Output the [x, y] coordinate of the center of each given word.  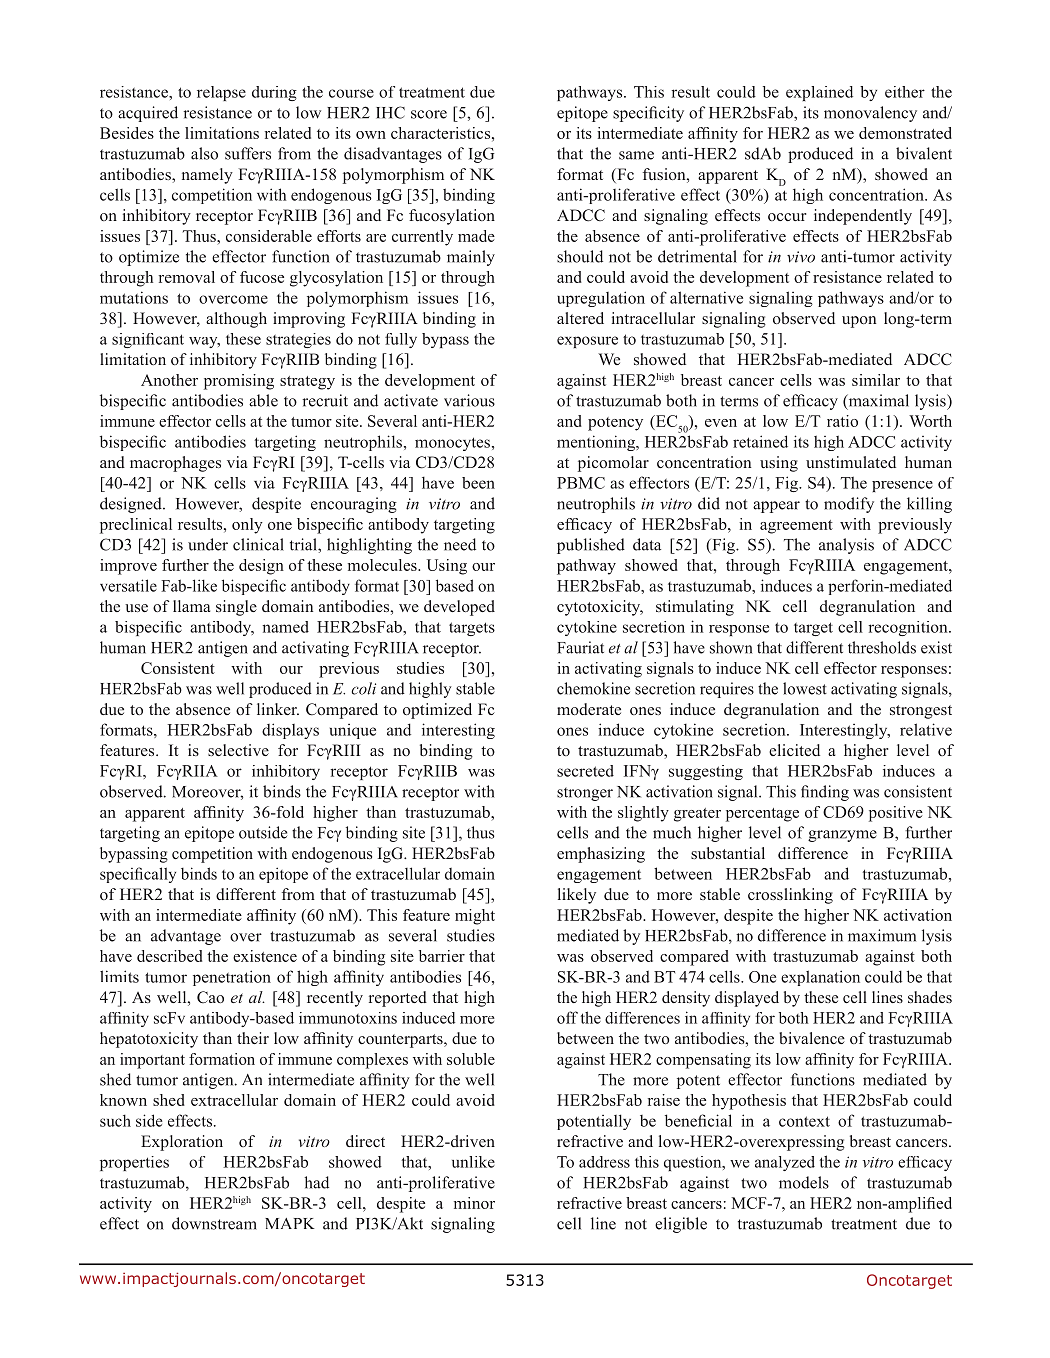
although [236, 320]
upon [859, 322]
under [208, 544]
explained [819, 93]
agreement [796, 527]
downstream [214, 1223]
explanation [820, 978]
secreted [585, 771]
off [567, 1017]
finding [825, 793]
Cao [210, 997]
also [204, 153]
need [460, 544]
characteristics [442, 133]
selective [238, 750]
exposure [587, 342]
